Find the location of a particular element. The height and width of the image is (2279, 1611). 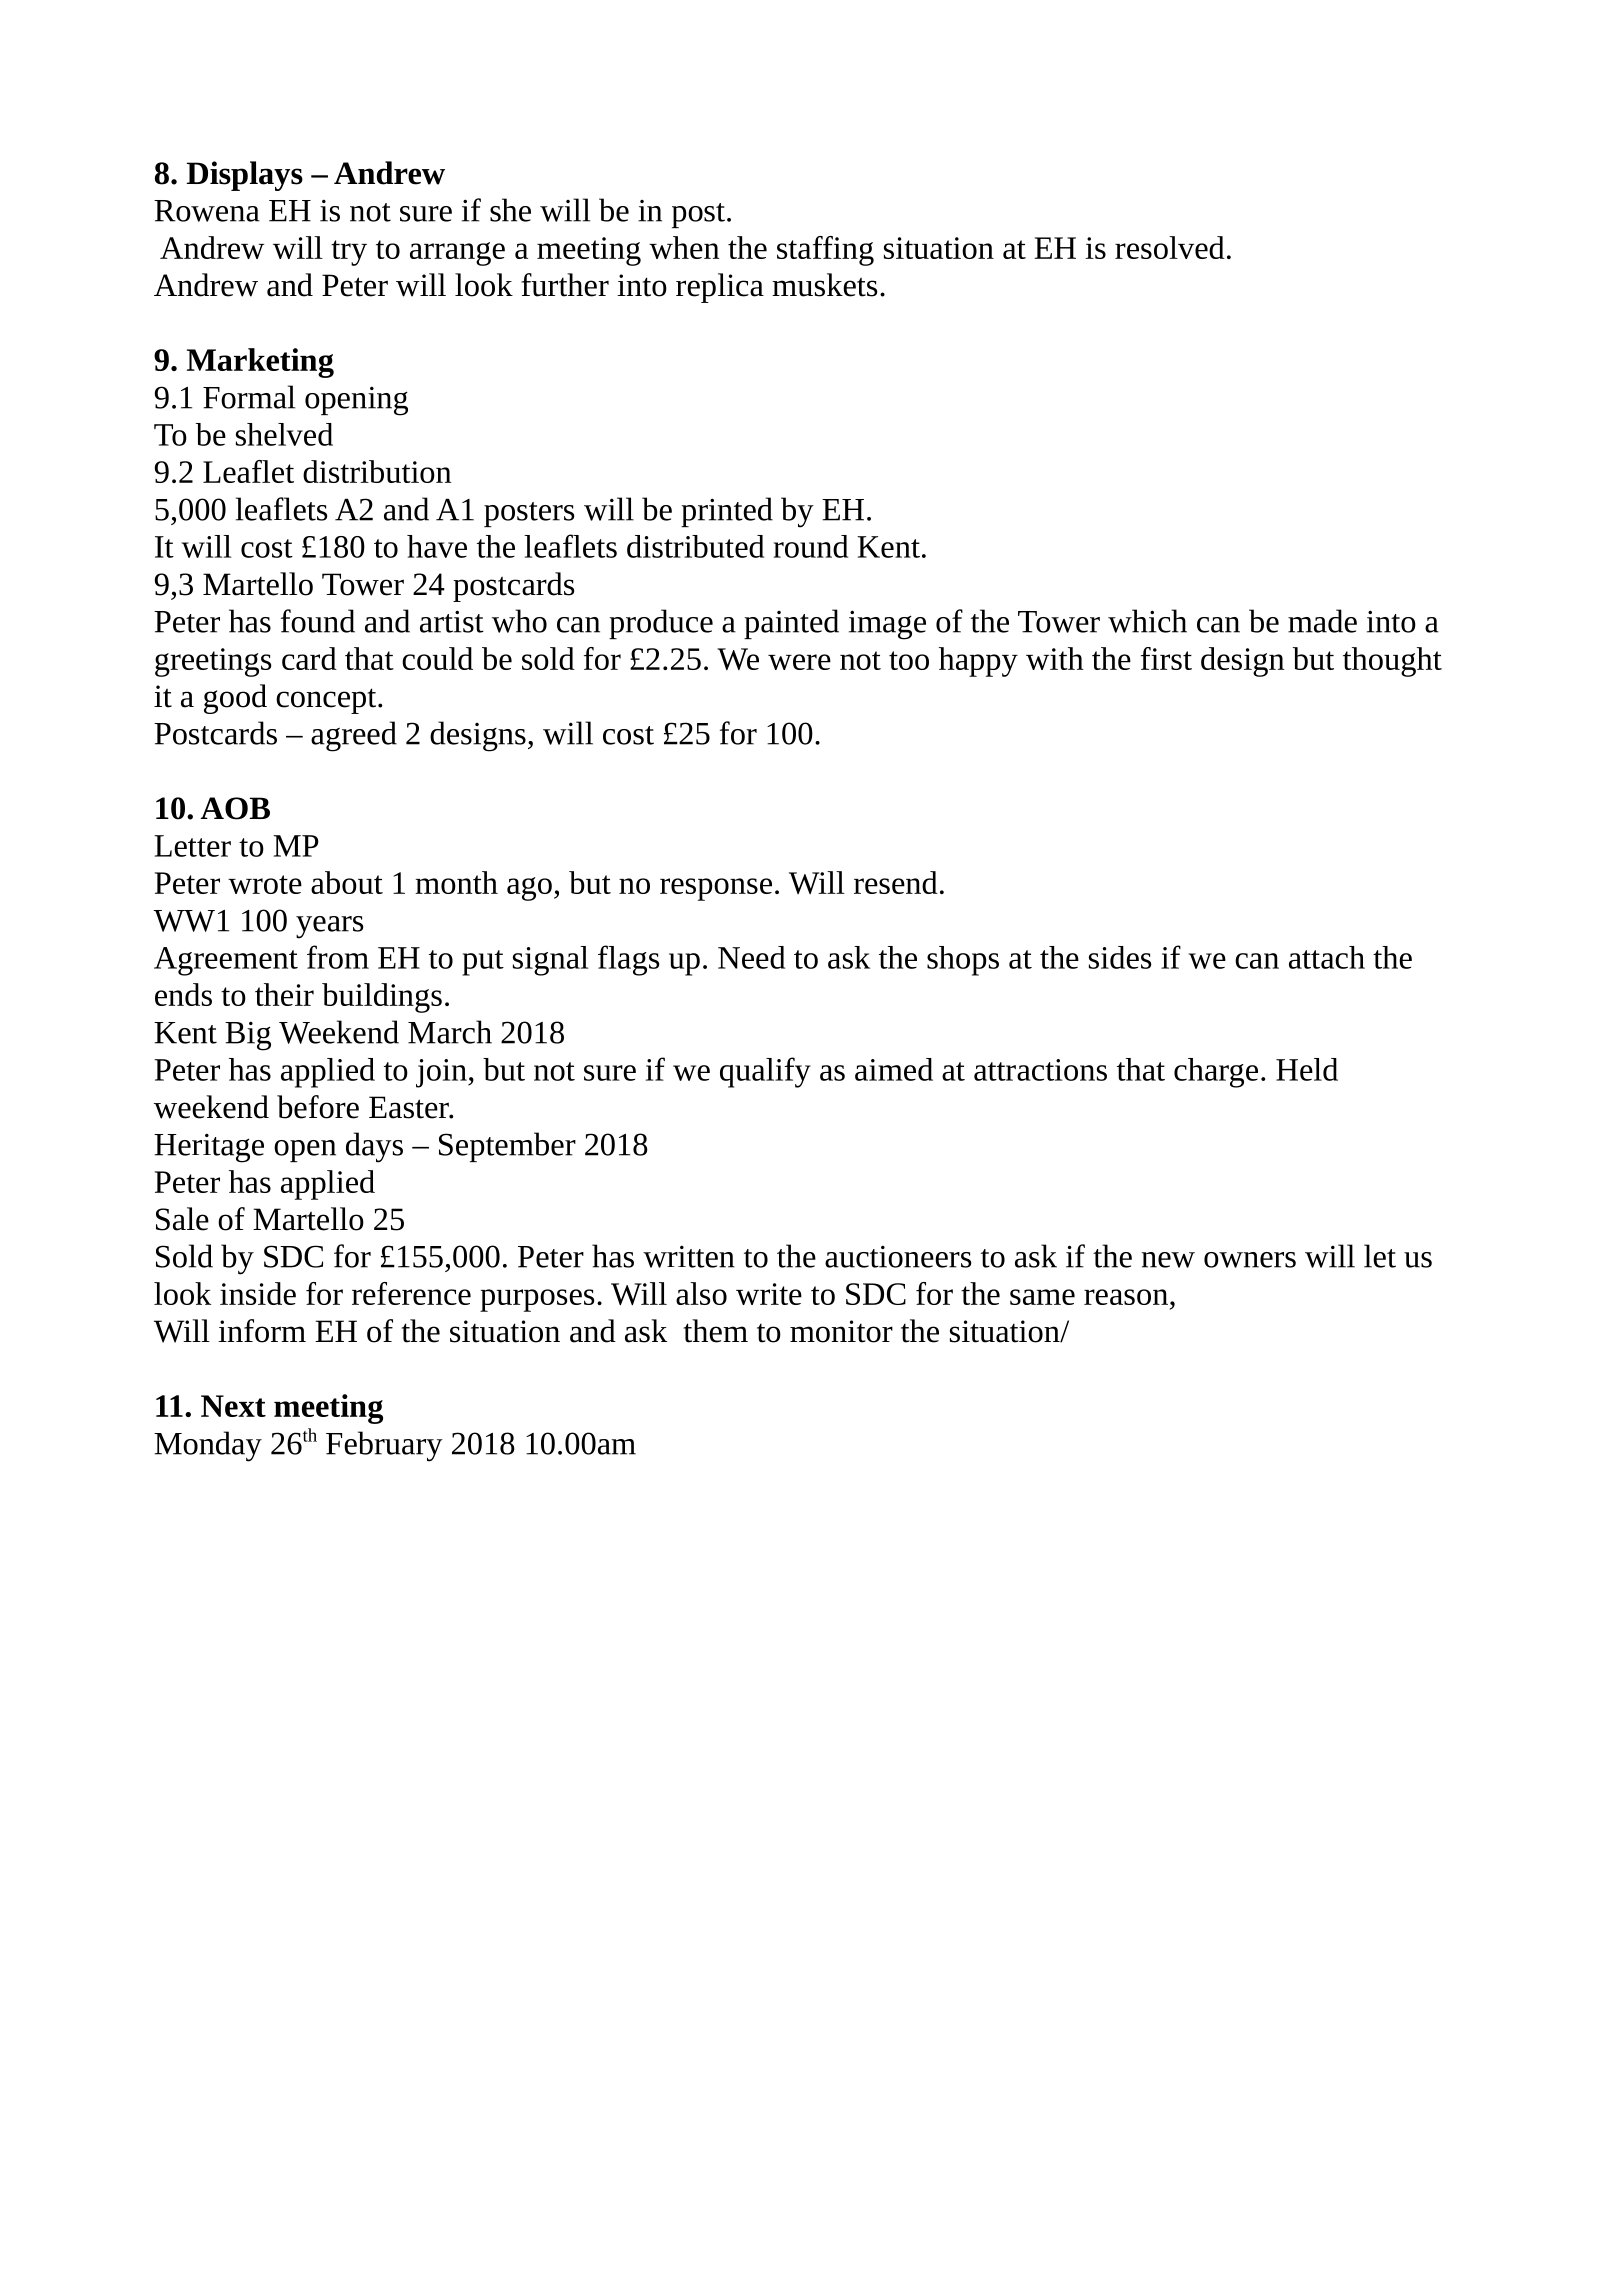

charge is located at coordinates (1216, 1073).
